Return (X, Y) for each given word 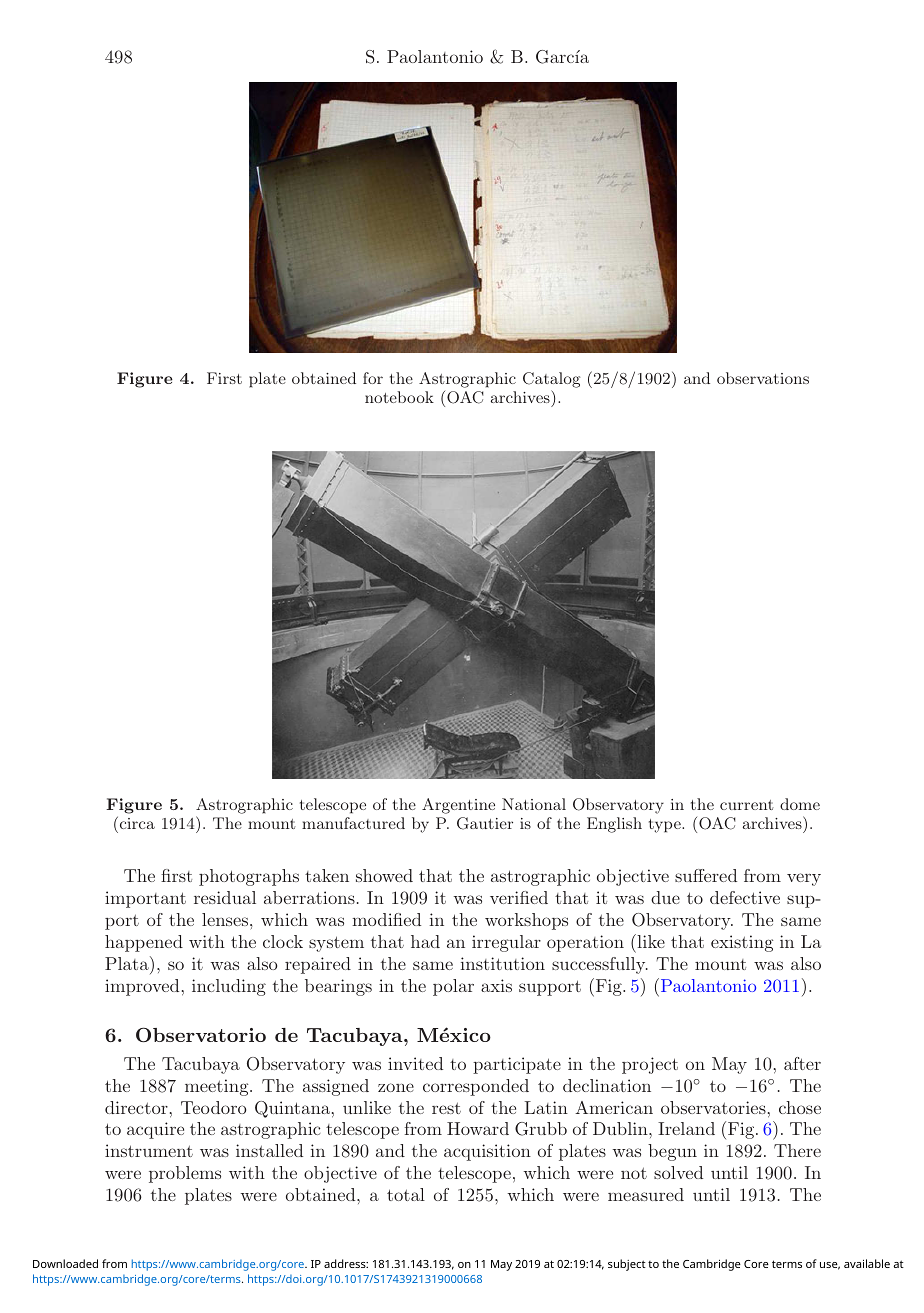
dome (800, 804)
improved (142, 987)
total (406, 1194)
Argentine (458, 806)
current (747, 805)
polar (453, 987)
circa (136, 822)
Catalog (551, 381)
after (802, 1063)
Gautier (485, 823)
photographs (249, 877)
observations (763, 378)
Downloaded (65, 1263)
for (373, 378)
